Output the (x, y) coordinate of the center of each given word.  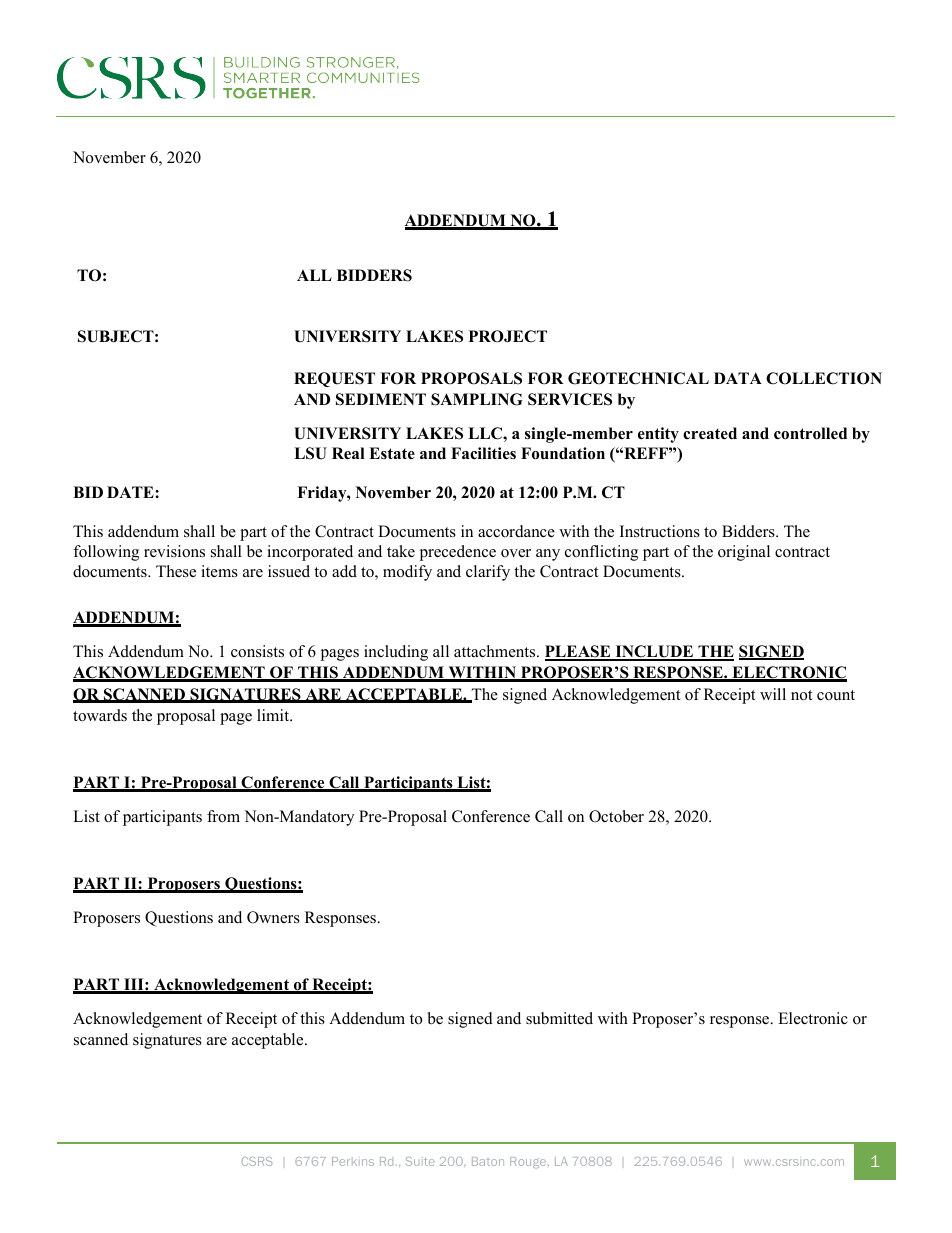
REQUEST (334, 379)
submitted (559, 1018)
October (616, 816)
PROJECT (508, 336)
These (176, 571)
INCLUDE (654, 652)
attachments (496, 651)
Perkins (353, 1161)
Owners (273, 917)
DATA (738, 378)
